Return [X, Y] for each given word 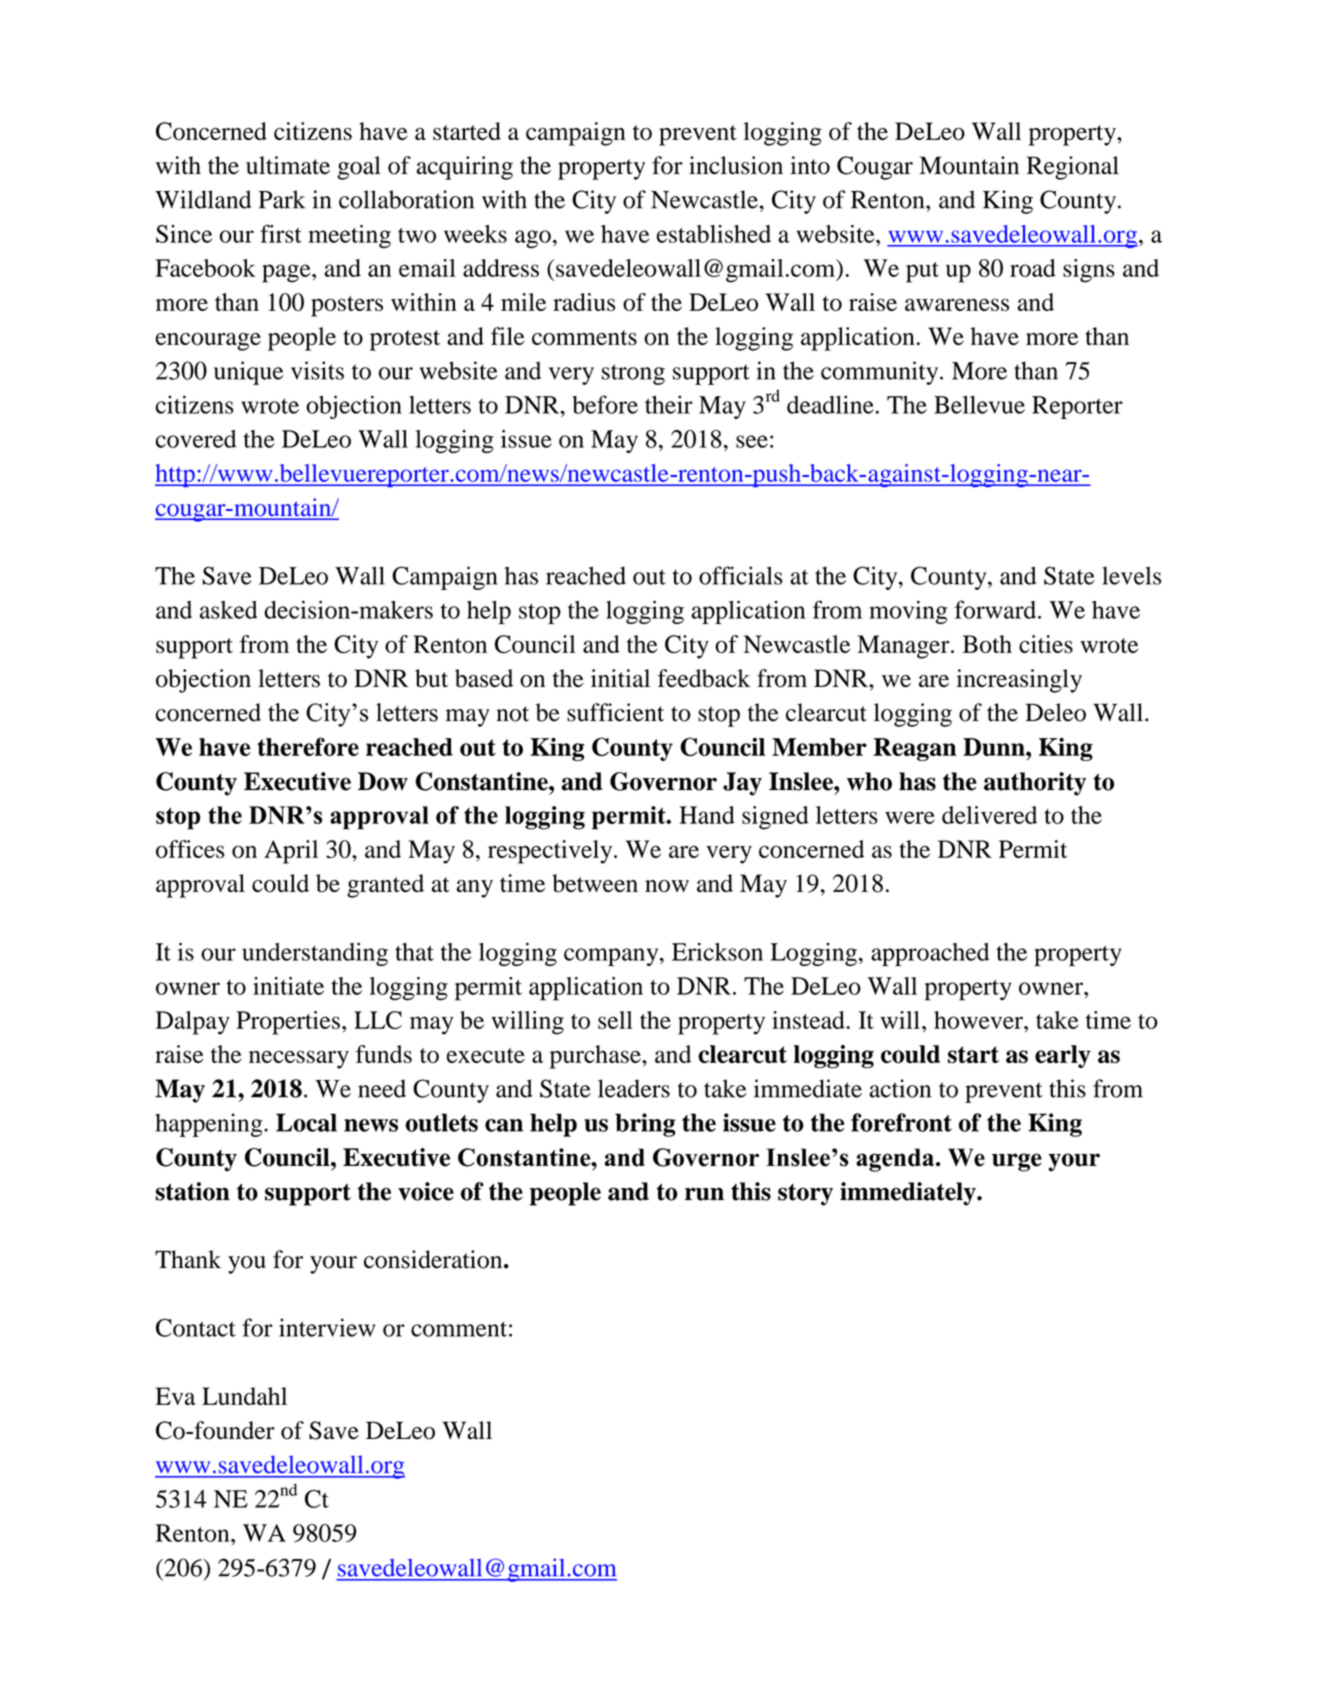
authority [1035, 784]
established [714, 234]
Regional [1073, 168]
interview [327, 1327]
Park [282, 199]
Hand [707, 815]
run [704, 1194]
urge [1017, 1162]
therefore [308, 746]
